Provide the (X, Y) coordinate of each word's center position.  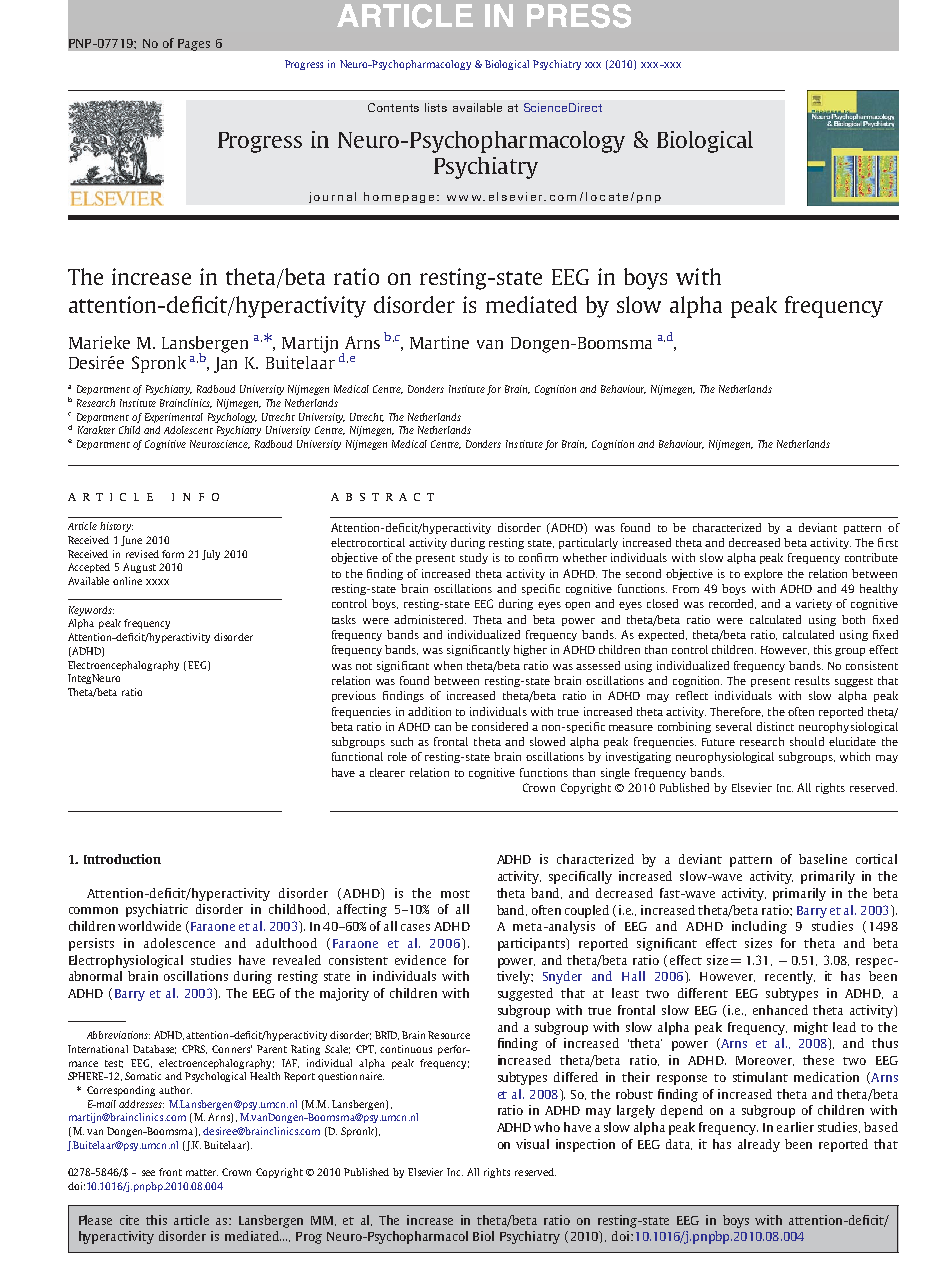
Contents (393, 107)
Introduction (122, 859)
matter (202, 1172)
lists (436, 107)
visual (532, 1144)
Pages (194, 45)
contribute (871, 557)
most (455, 894)
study (474, 558)
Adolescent (188, 430)
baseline (823, 859)
